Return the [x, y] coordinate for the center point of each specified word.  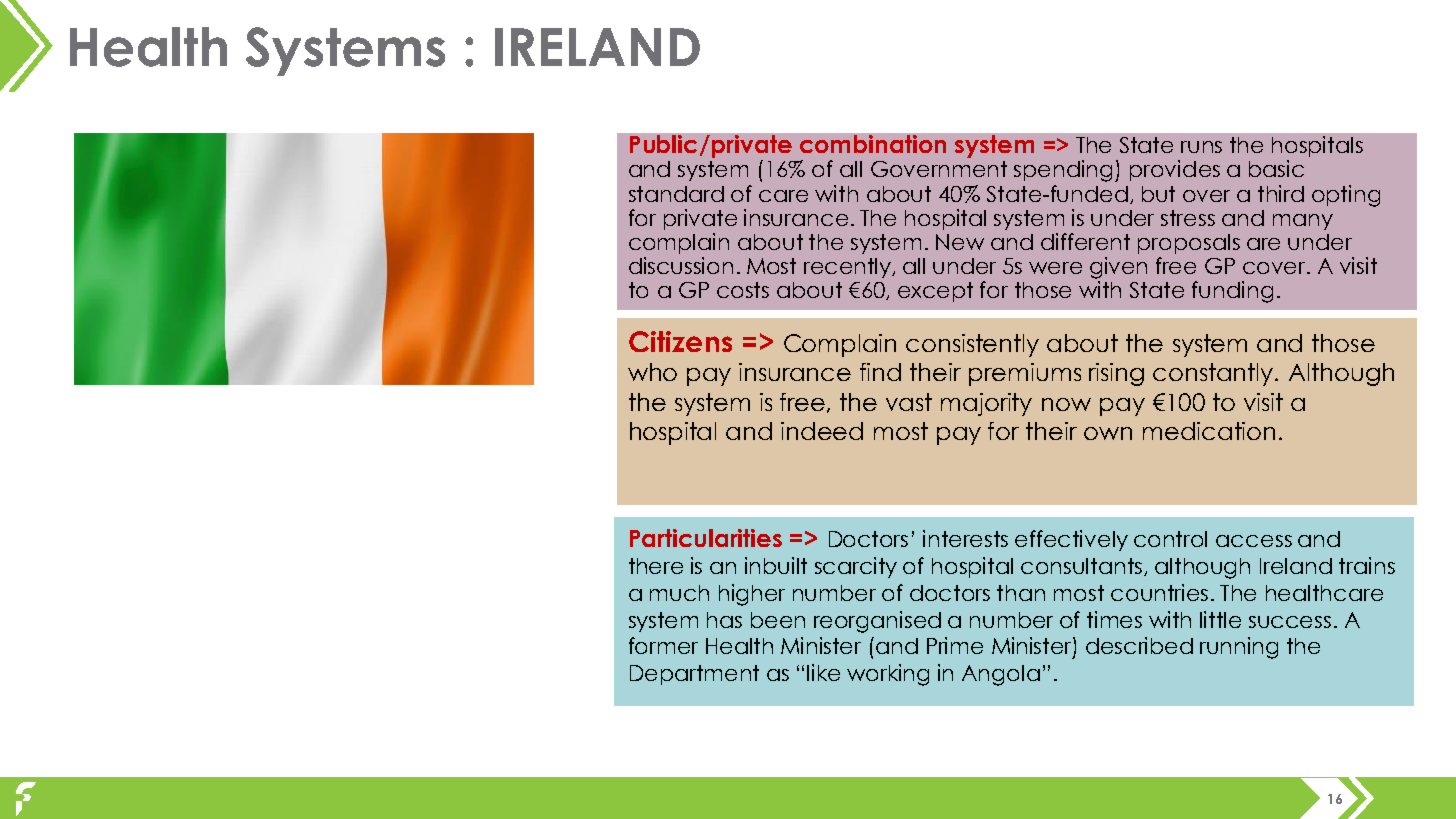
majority [986, 404]
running [1239, 648]
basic [1276, 168]
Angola [1001, 675]
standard [676, 194]
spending [1065, 171]
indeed [822, 431]
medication [1209, 431]
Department [694, 675]
